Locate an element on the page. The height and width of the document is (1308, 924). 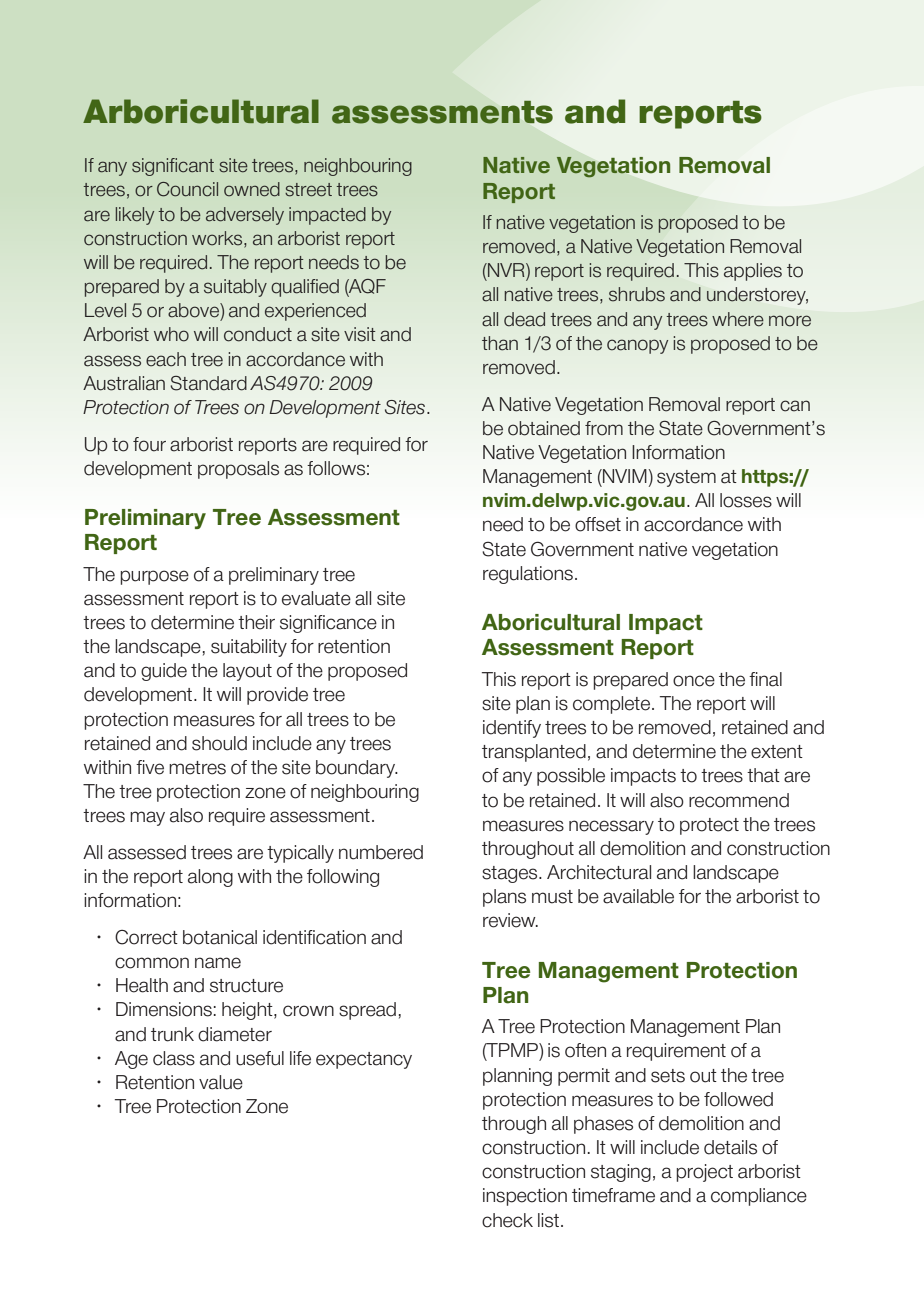
guide is located at coordinates (164, 672).
